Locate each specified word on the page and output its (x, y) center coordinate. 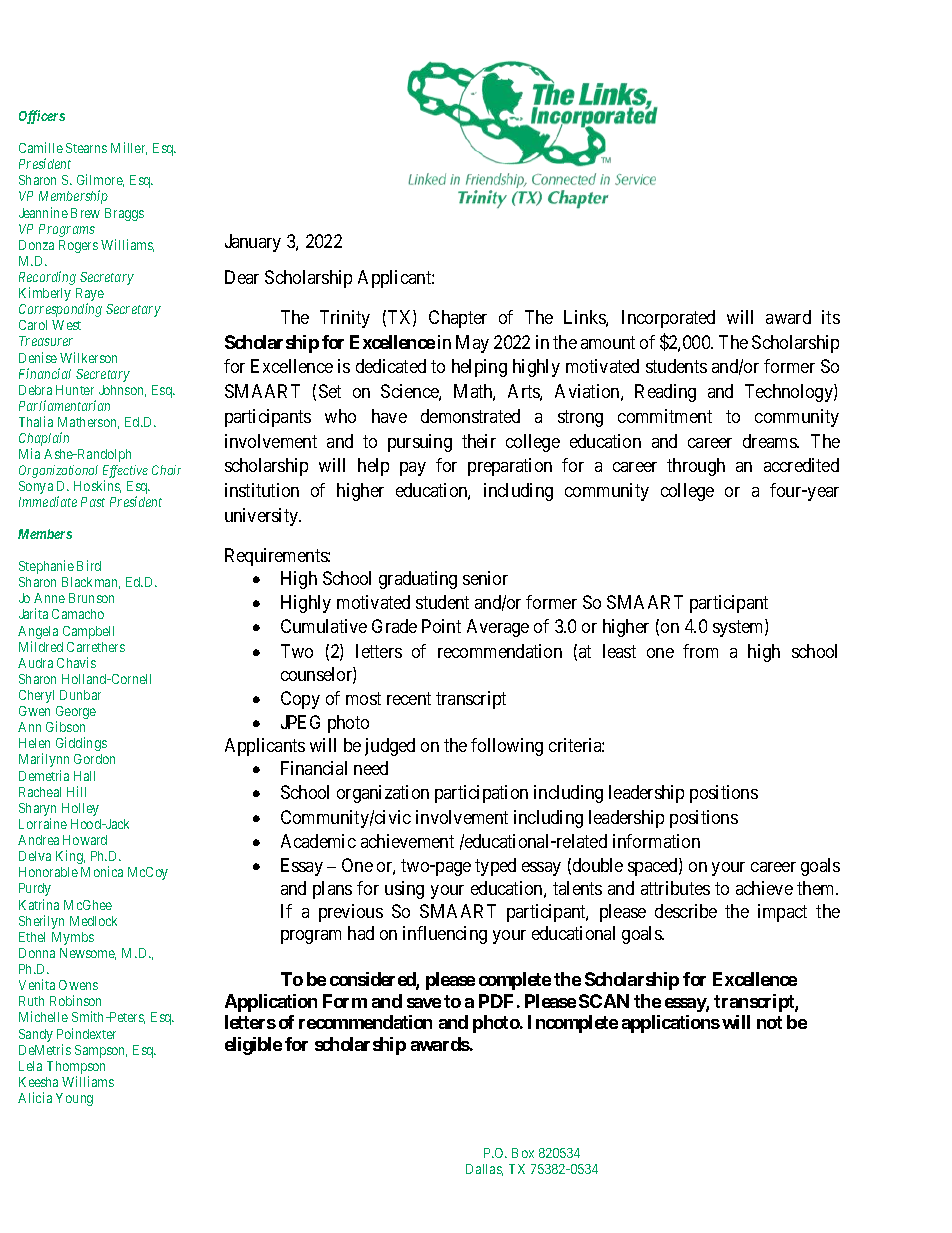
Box (523, 1153)
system (739, 629)
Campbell (88, 632)
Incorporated (668, 319)
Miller (129, 148)
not (769, 1022)
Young (74, 1099)
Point (441, 626)
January (253, 243)
